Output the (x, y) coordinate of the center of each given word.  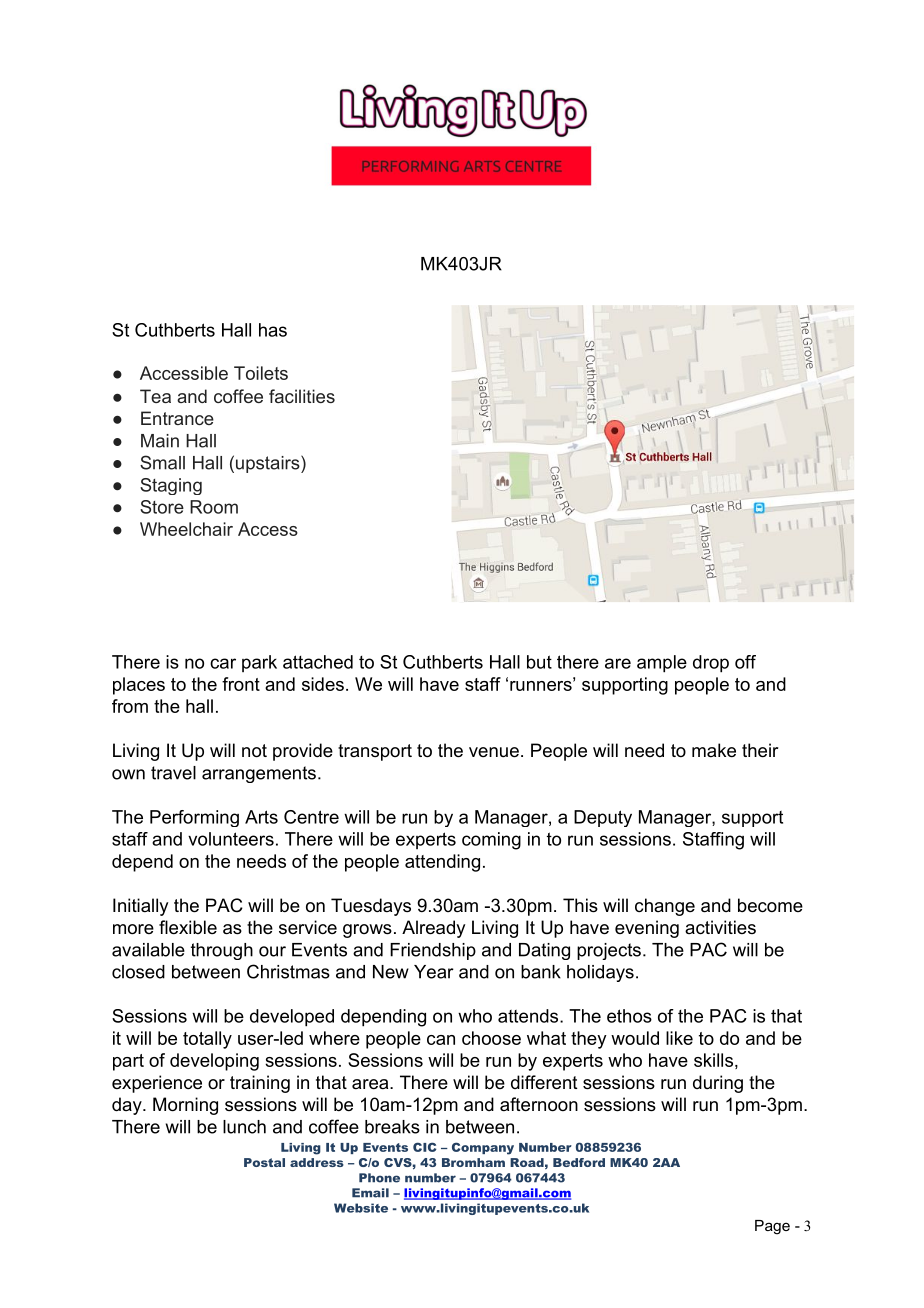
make (714, 750)
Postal (264, 1162)
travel (173, 773)
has (273, 330)
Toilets (261, 373)
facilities (302, 396)
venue (494, 752)
